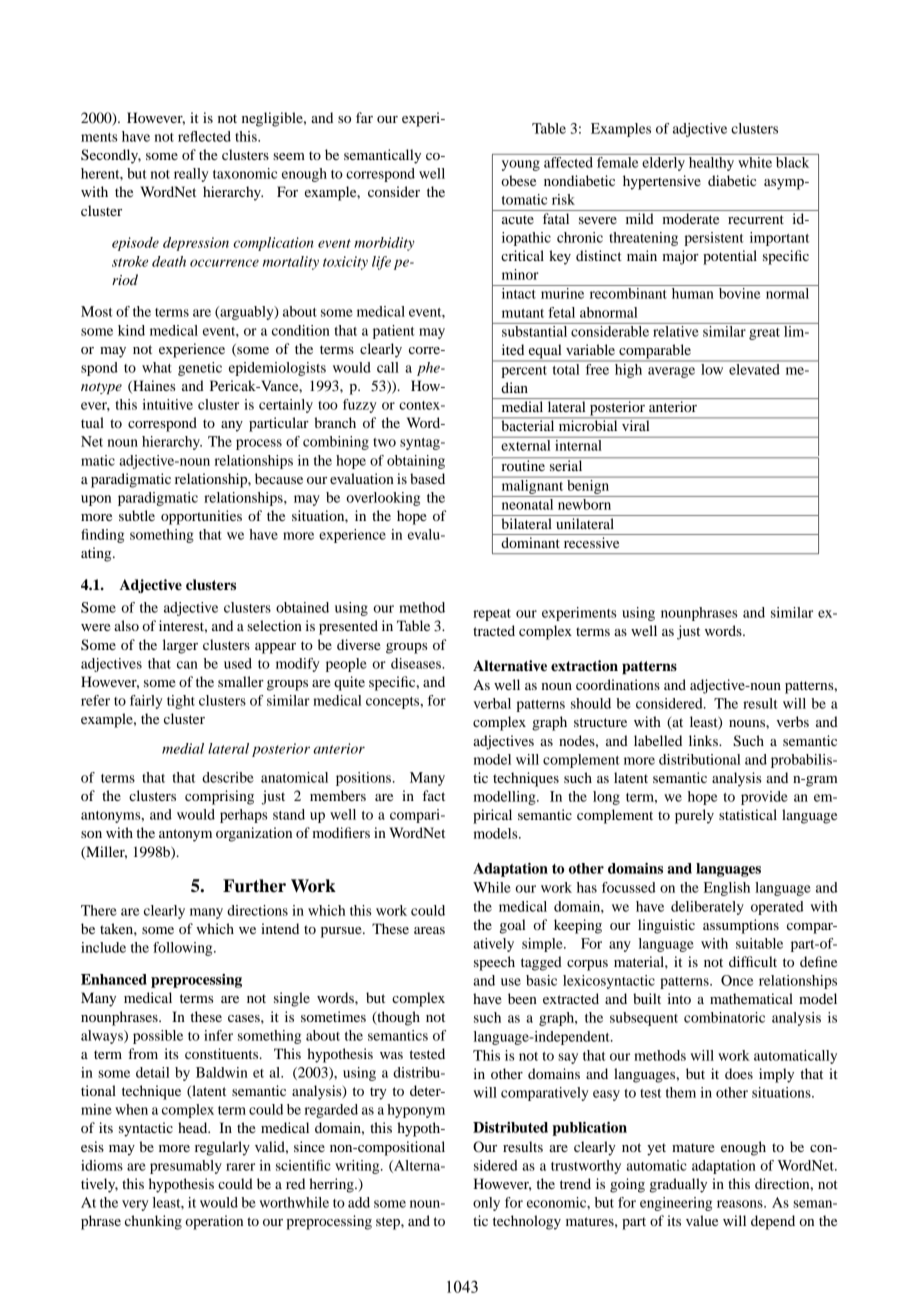 This screenshot has height=1308, width=924. What do you see at coordinates (204, 136) in the screenshot?
I see `reflected` at bounding box center [204, 136].
